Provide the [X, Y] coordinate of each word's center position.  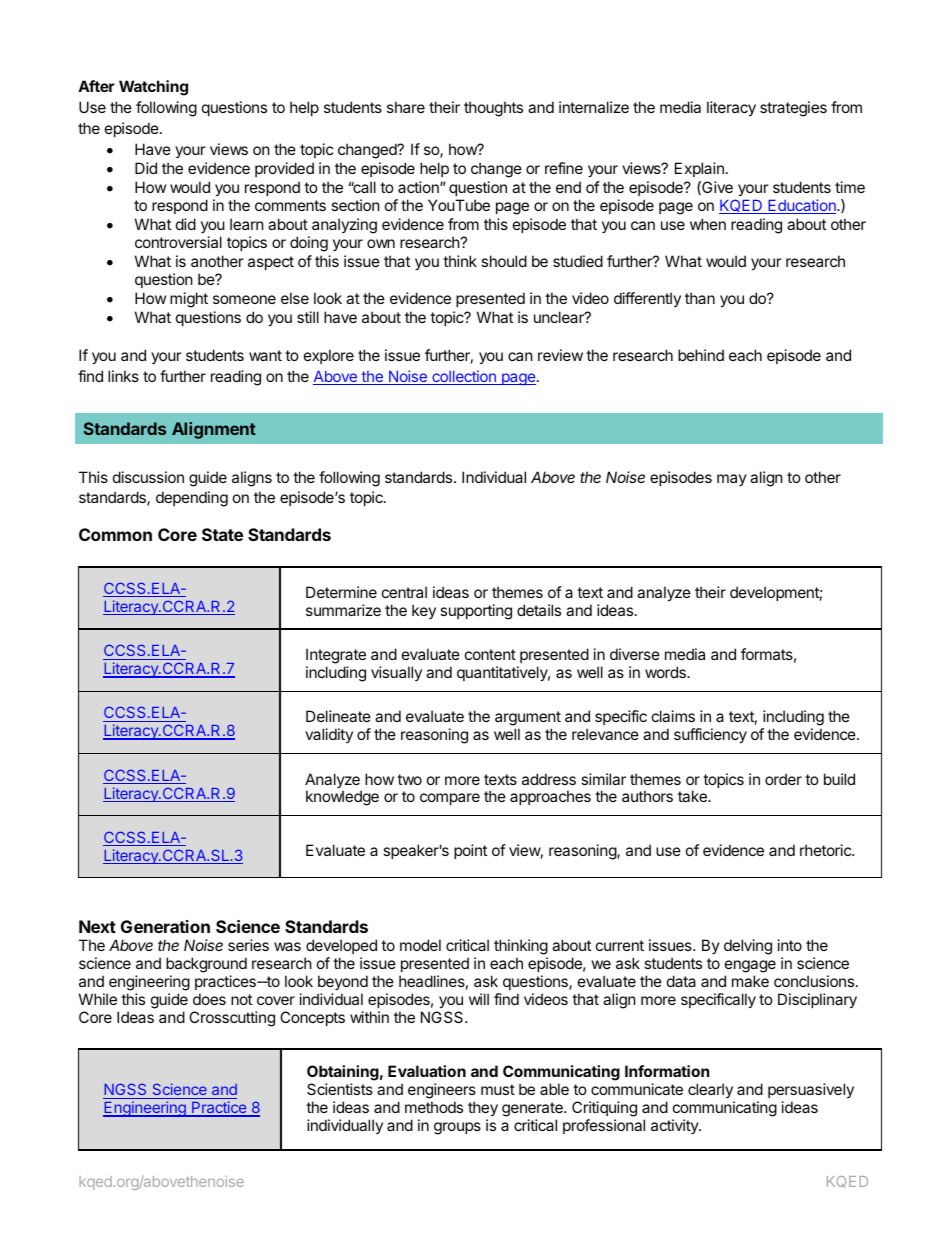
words [666, 672]
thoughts [493, 109]
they [483, 1110]
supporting [476, 612]
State [222, 534]
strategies [793, 109]
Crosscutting [232, 1019]
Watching [153, 88]
